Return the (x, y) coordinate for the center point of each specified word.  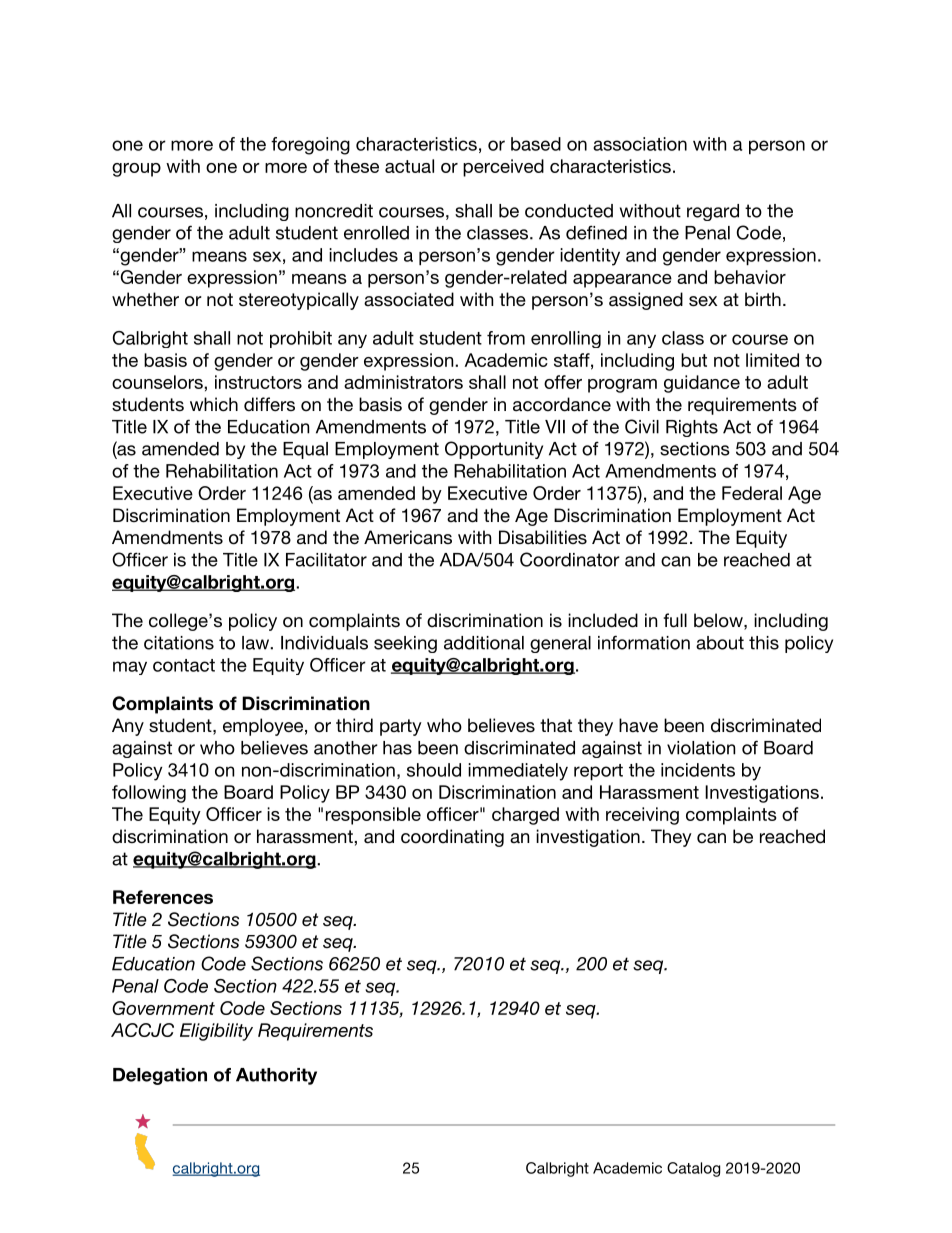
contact (184, 665)
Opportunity (494, 450)
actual (409, 166)
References (163, 897)
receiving (642, 816)
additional (484, 643)
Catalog (693, 1169)
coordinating (452, 838)
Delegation (160, 1076)
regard (713, 212)
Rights (692, 428)
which (214, 404)
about (720, 643)
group (136, 170)
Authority (276, 1076)
